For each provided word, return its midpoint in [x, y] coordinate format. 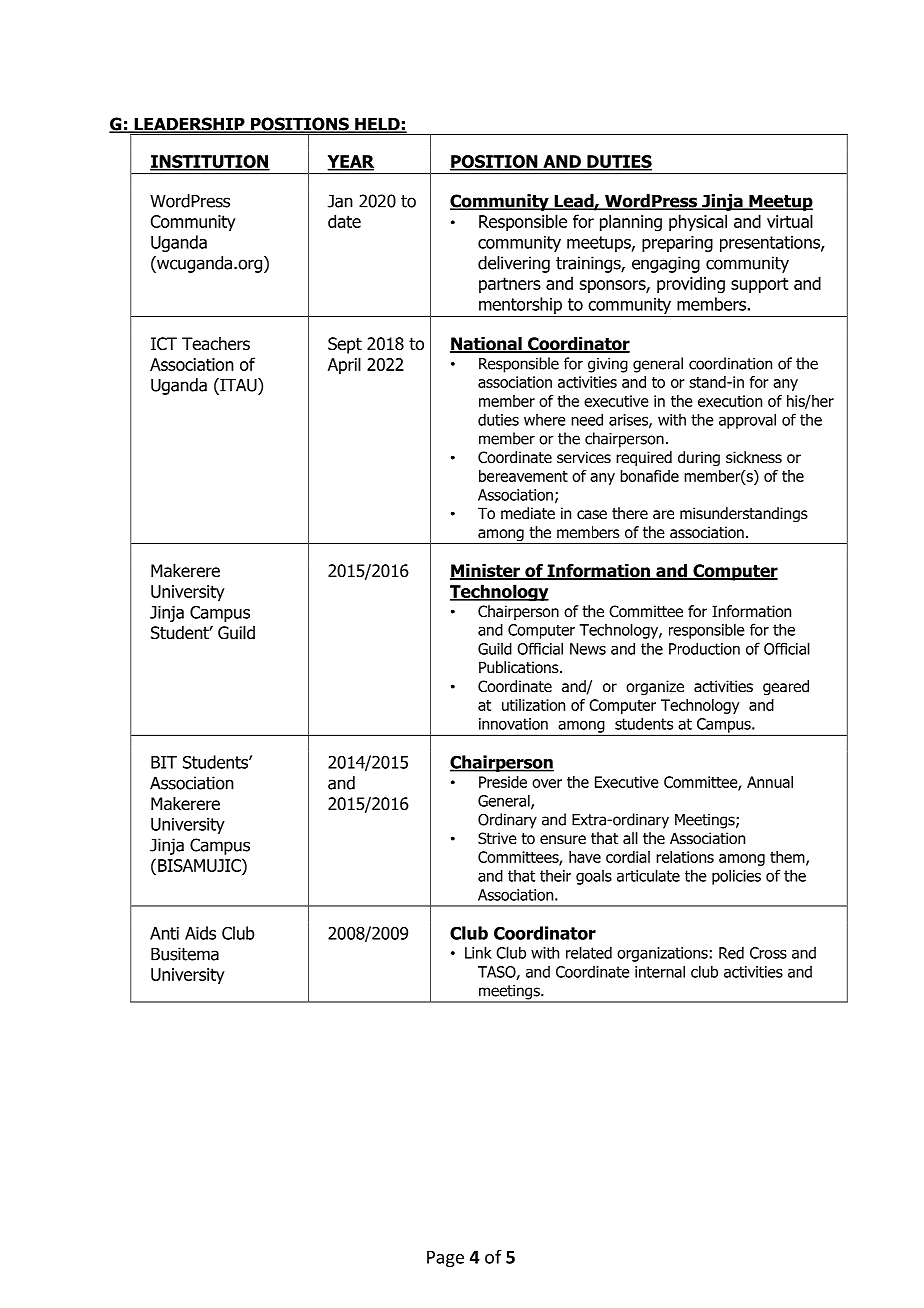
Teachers [216, 344]
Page [445, 1258]
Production [704, 648]
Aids [200, 933]
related [589, 952]
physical [698, 223]
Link [478, 952]
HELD [377, 125]
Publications [520, 667]
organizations [662, 954]
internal [660, 971]
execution [730, 401]
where [545, 420]
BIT [164, 762]
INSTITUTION [210, 162]
